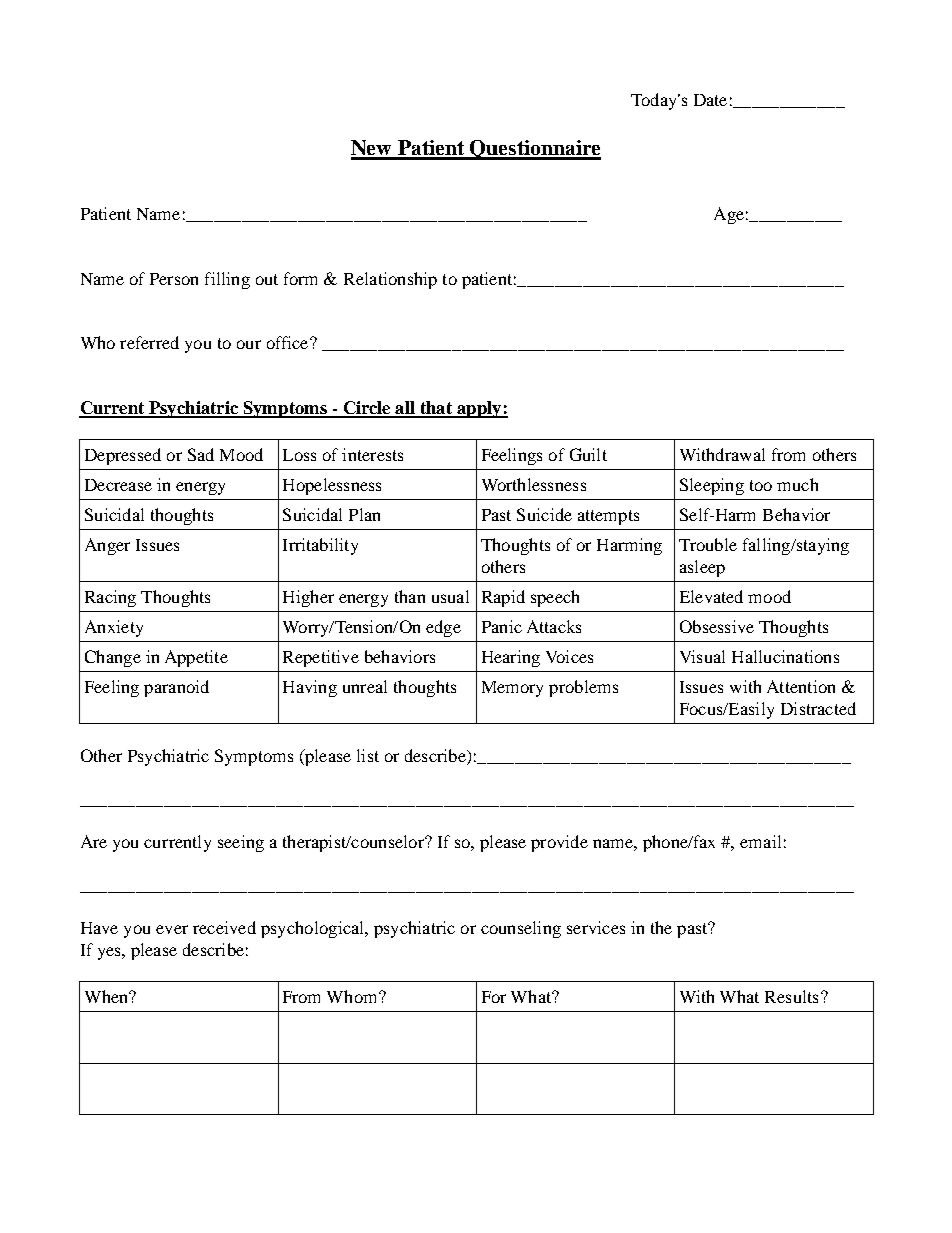  What do you see at coordinates (534, 150) in the screenshot?
I see `Questionnaire` at bounding box center [534, 150].
